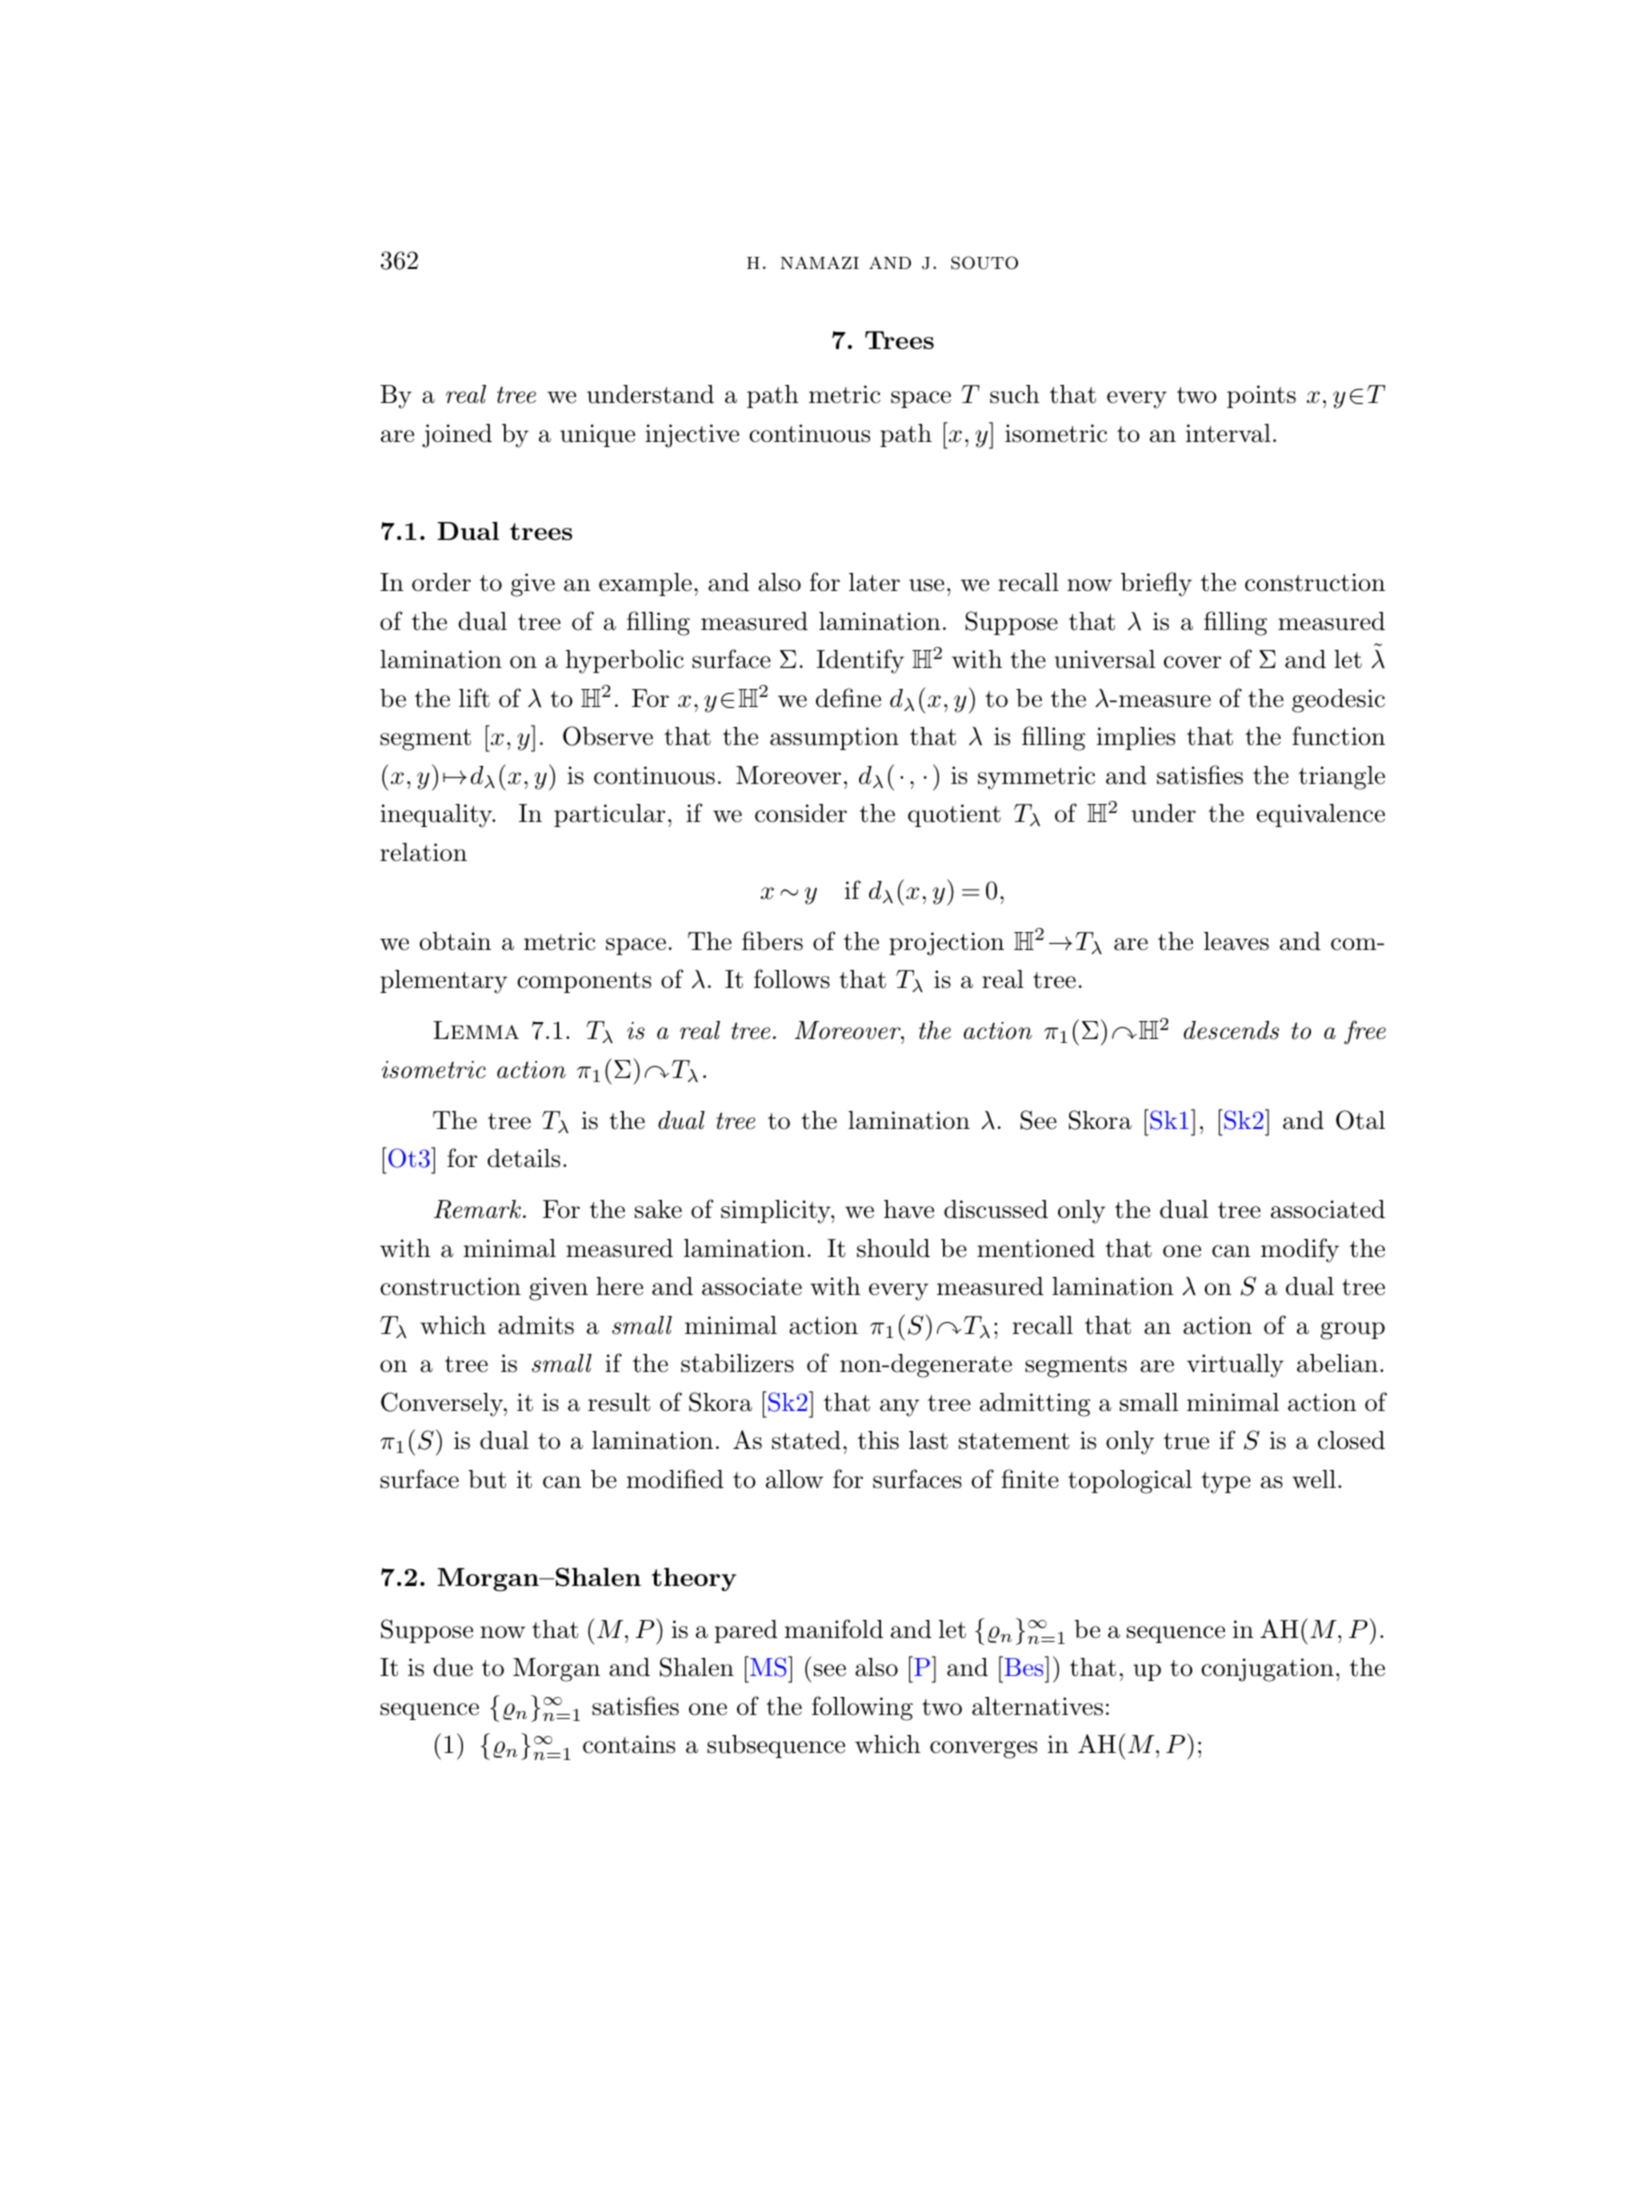  Describe the element at coordinates (487, 1479) in the screenshot. I see `but` at that location.
